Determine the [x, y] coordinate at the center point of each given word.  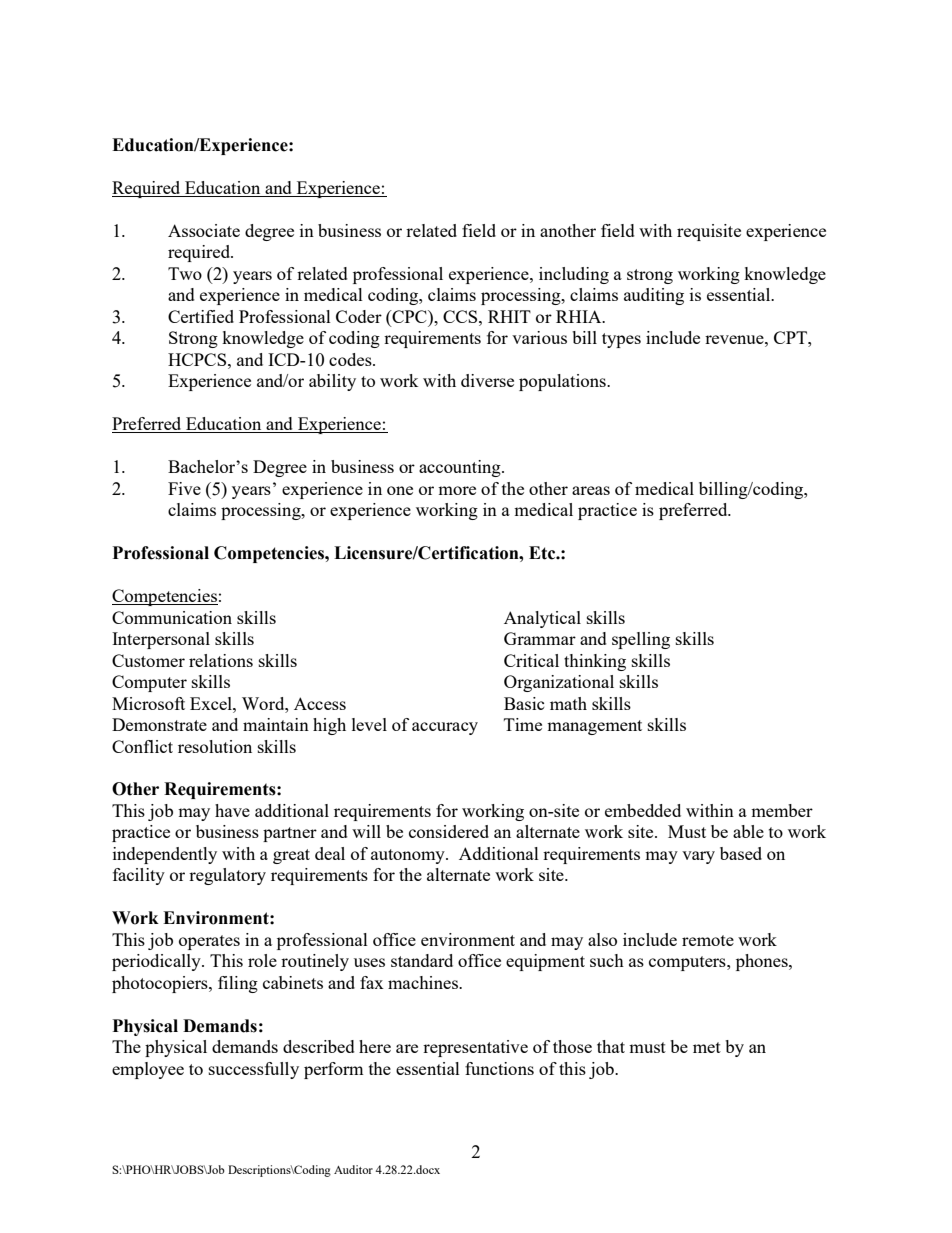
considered [449, 831]
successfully [254, 1070]
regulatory [227, 876]
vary [698, 857]
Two [185, 273]
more [457, 490]
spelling [641, 640]
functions [499, 1068]
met [707, 1047]
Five [184, 488]
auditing [654, 296]
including [574, 275]
